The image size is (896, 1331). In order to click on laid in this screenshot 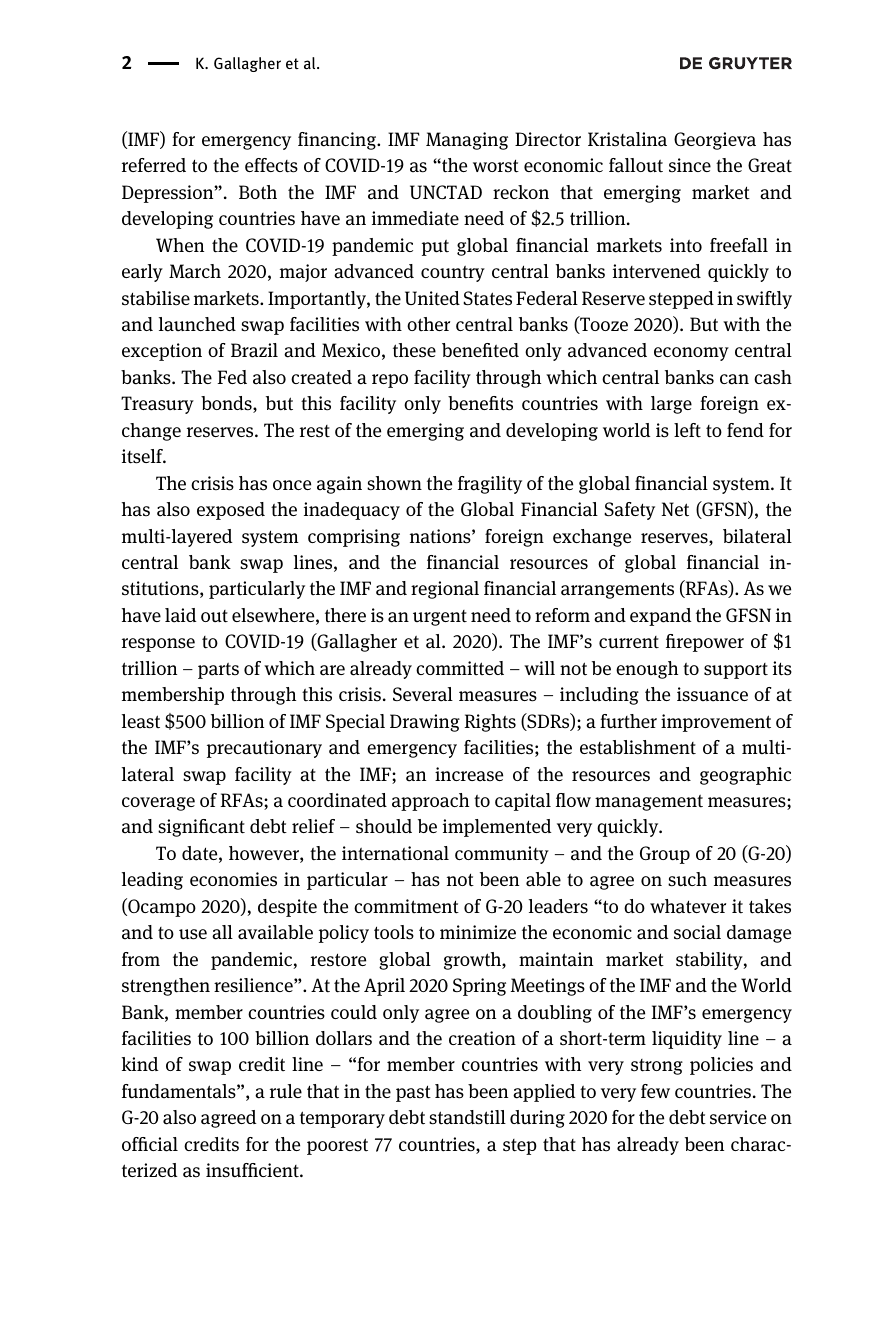, I will do `click(180, 615)`.
